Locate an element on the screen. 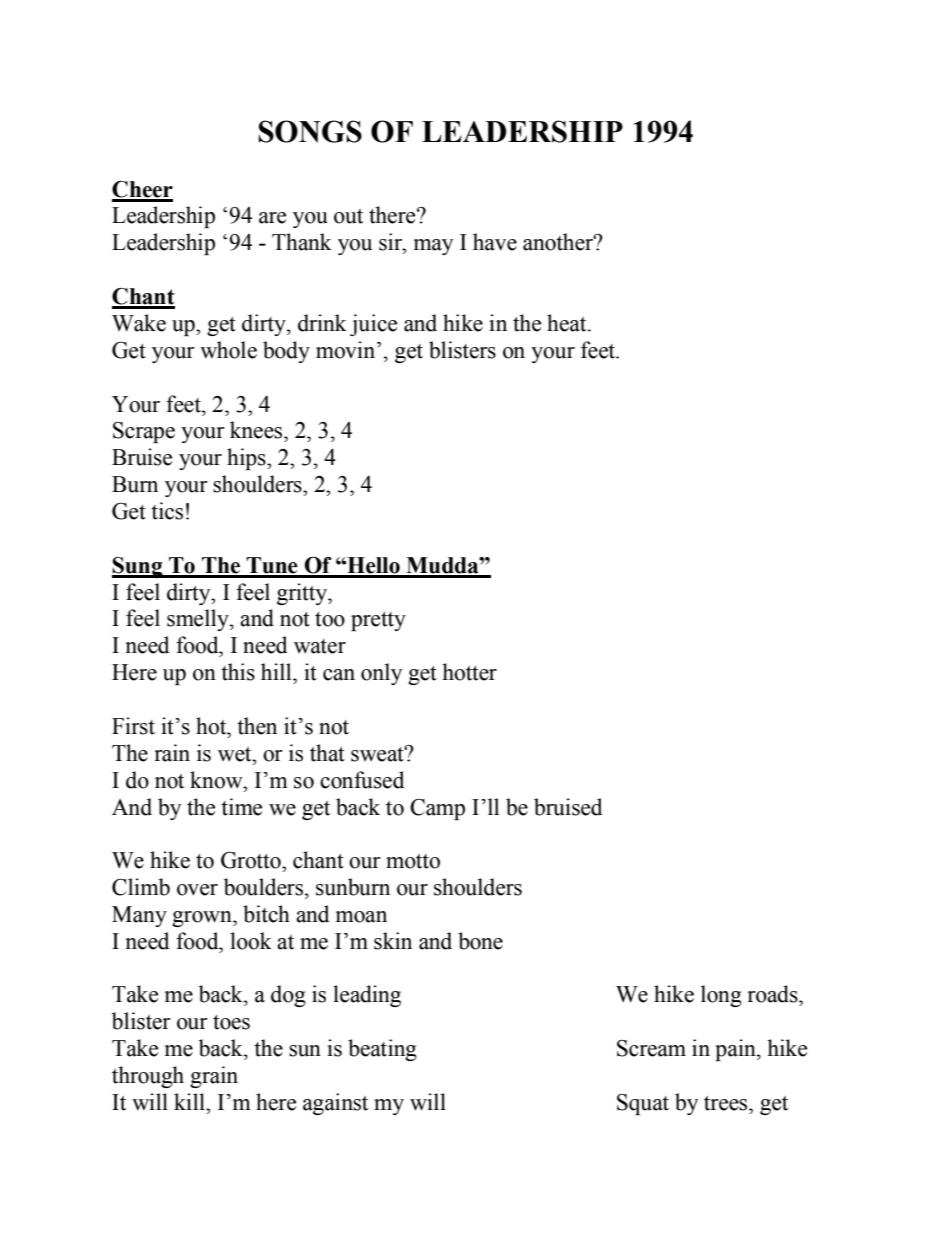  kill is located at coordinates (190, 1101).
